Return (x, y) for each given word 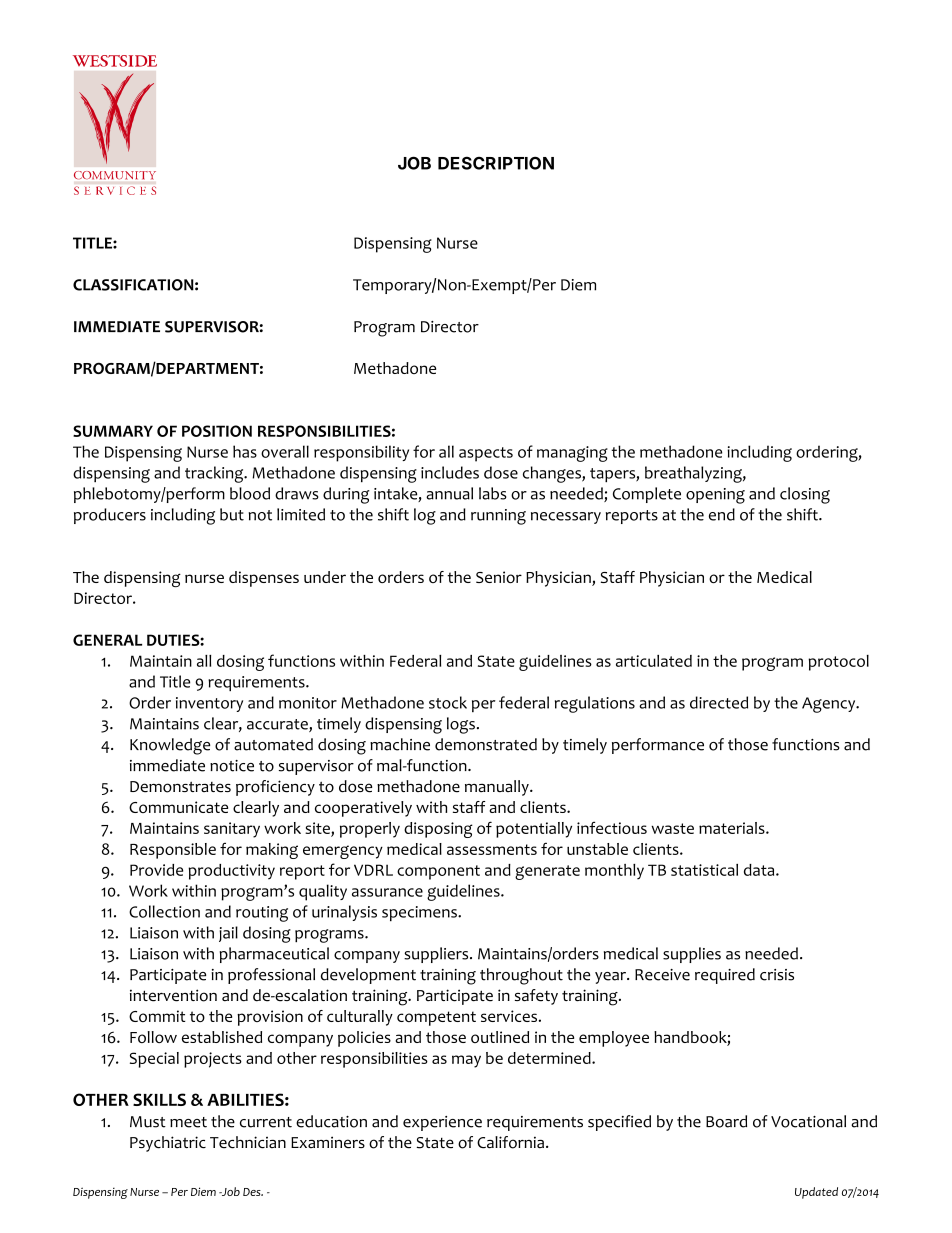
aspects (486, 454)
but (232, 514)
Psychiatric (168, 1144)
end (722, 514)
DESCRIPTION (496, 163)
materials (733, 828)
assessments (492, 849)
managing (572, 454)
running (498, 517)
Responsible (173, 851)
